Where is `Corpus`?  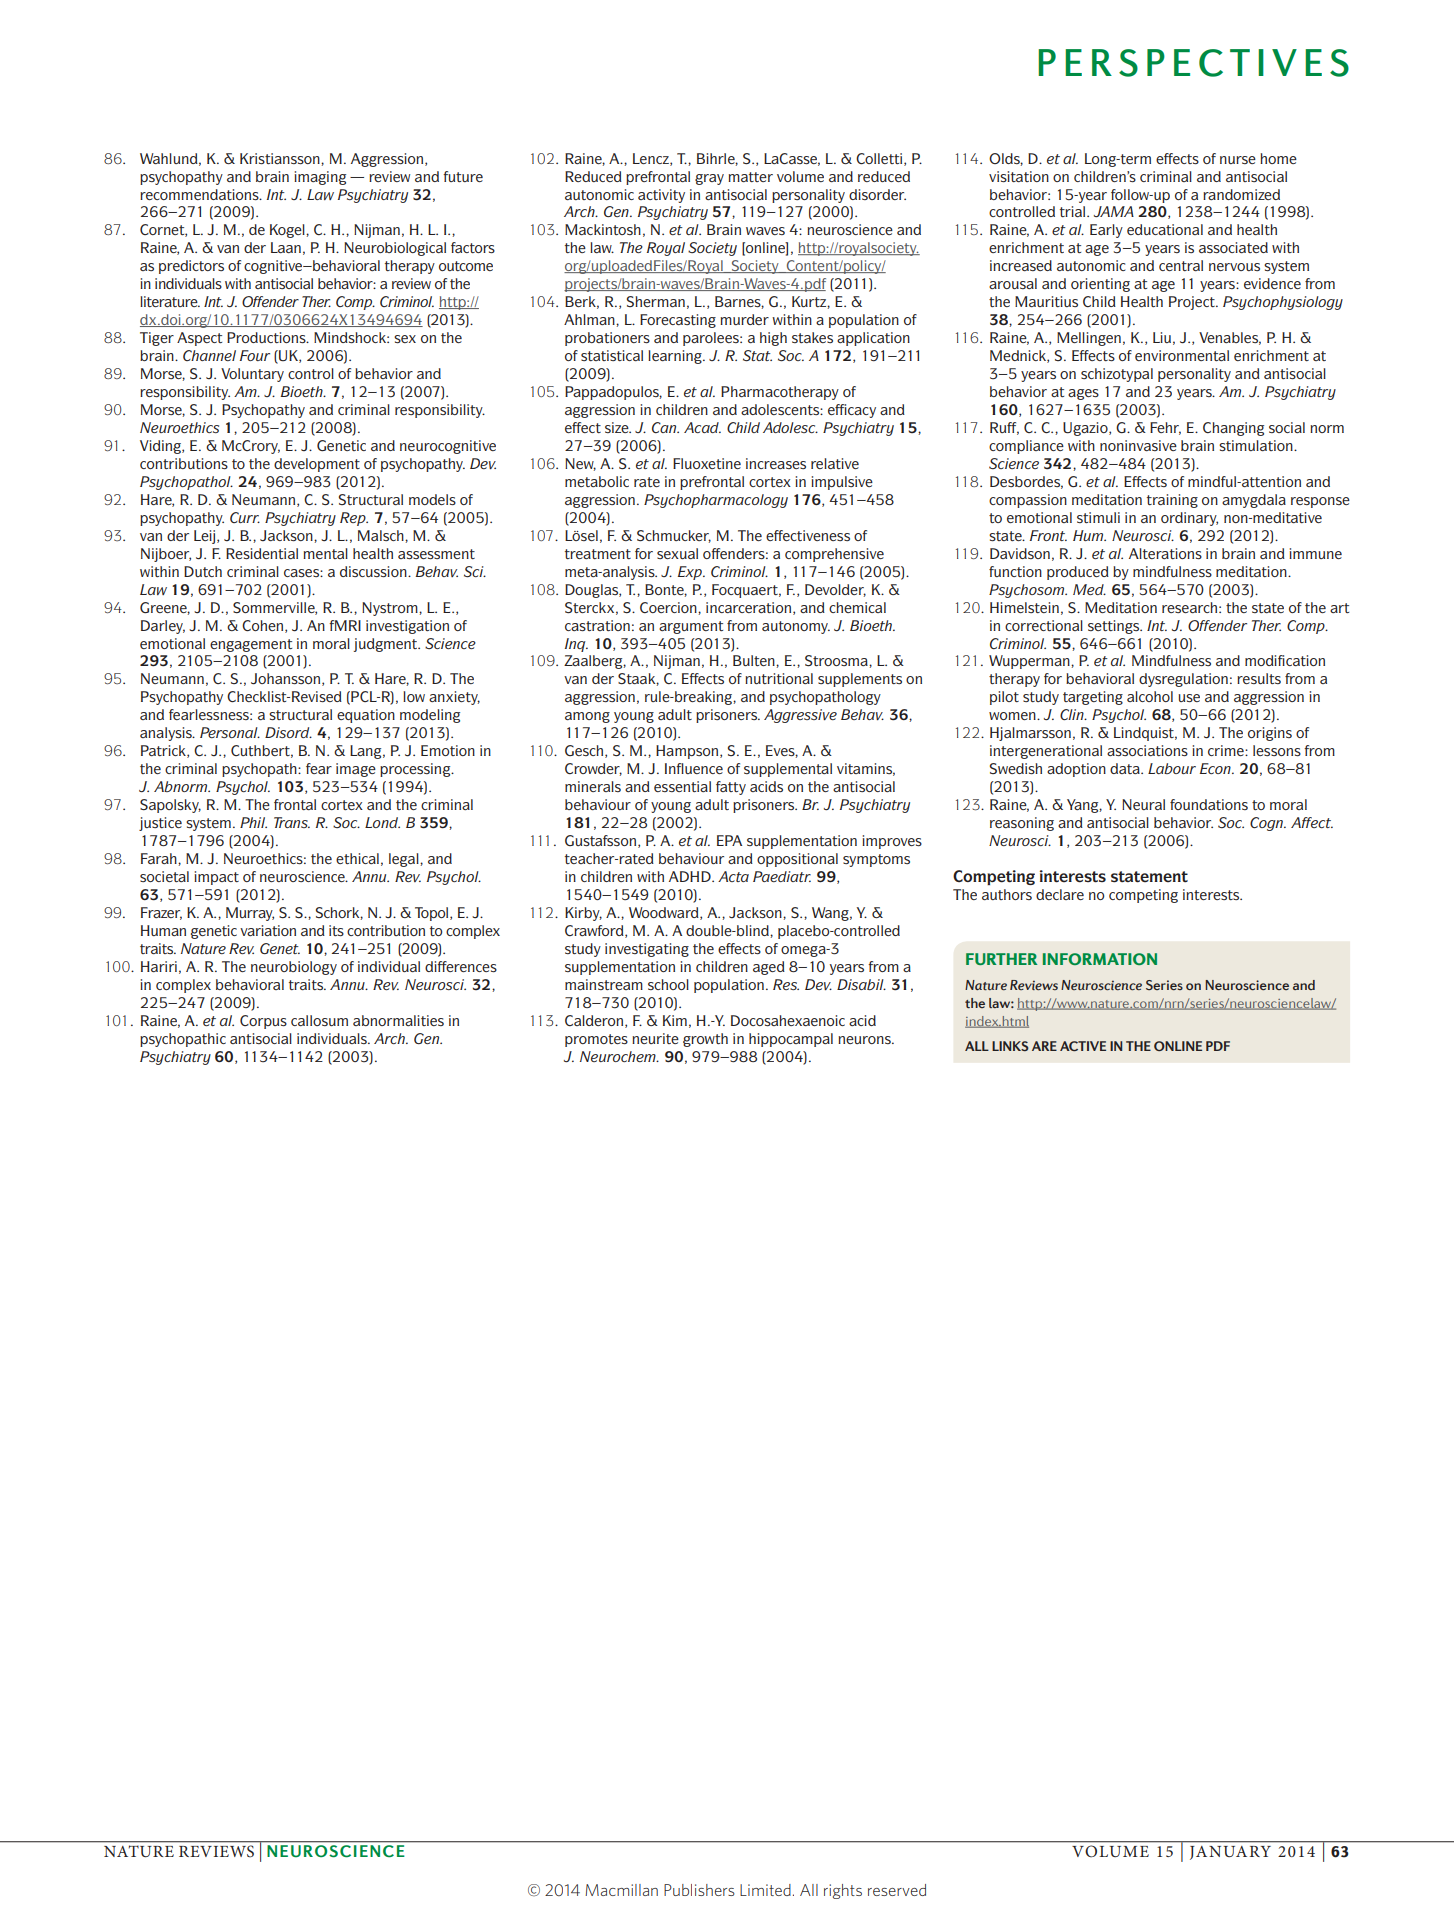
Corpus is located at coordinates (263, 1022).
